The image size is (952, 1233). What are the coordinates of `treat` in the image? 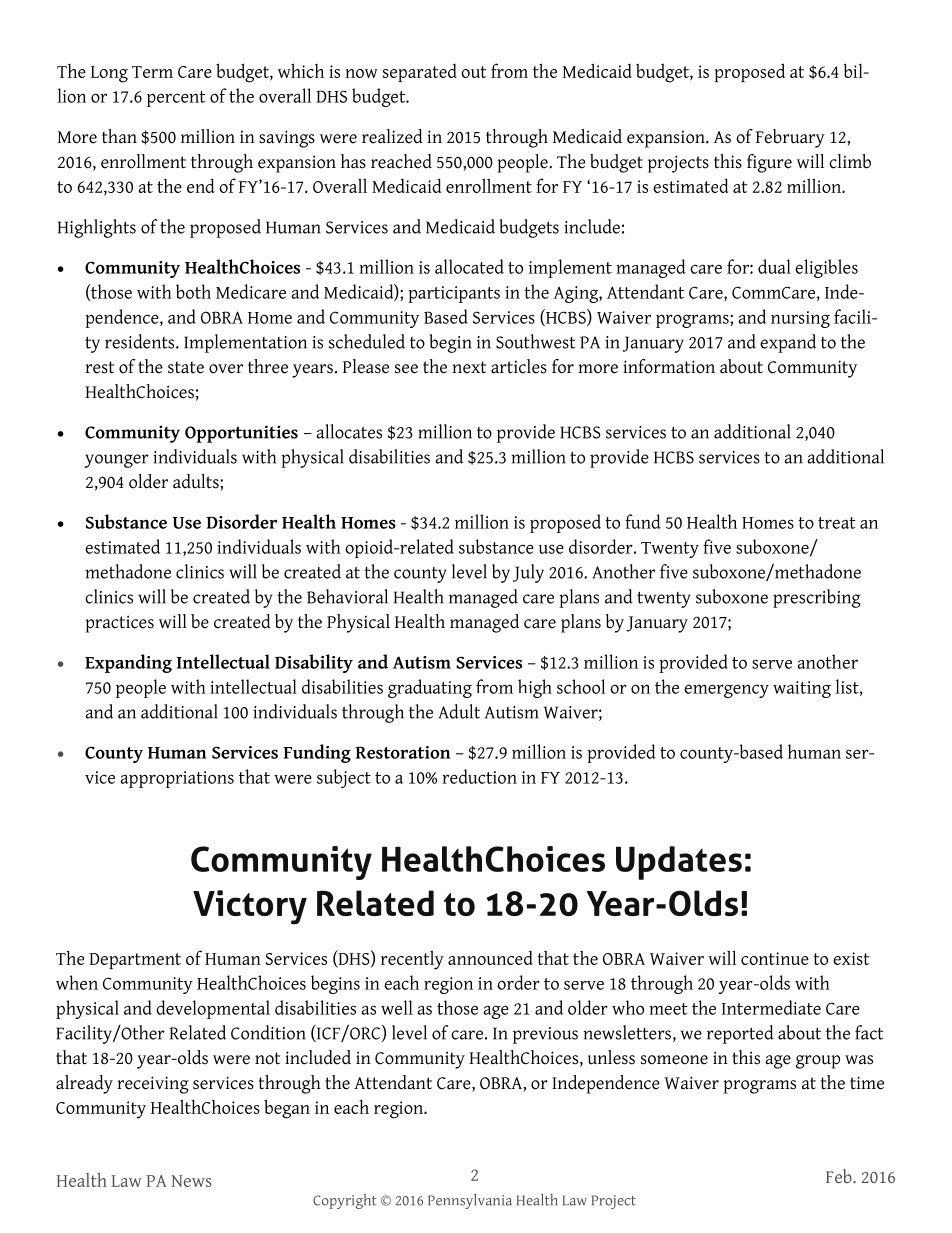 It's located at (836, 523).
